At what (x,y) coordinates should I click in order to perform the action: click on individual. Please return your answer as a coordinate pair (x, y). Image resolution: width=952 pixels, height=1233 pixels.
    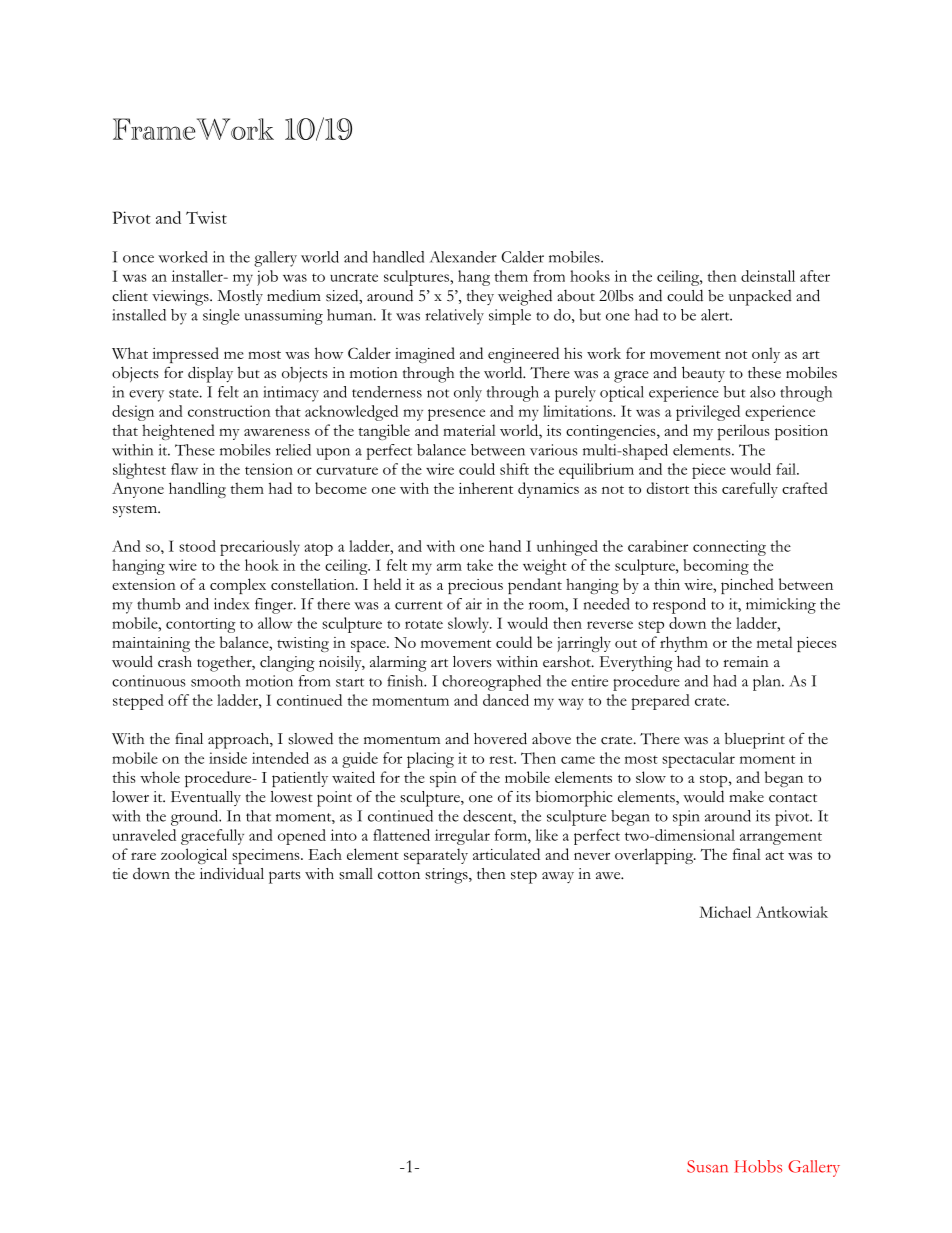
    Looking at the image, I should click on (232, 873).
